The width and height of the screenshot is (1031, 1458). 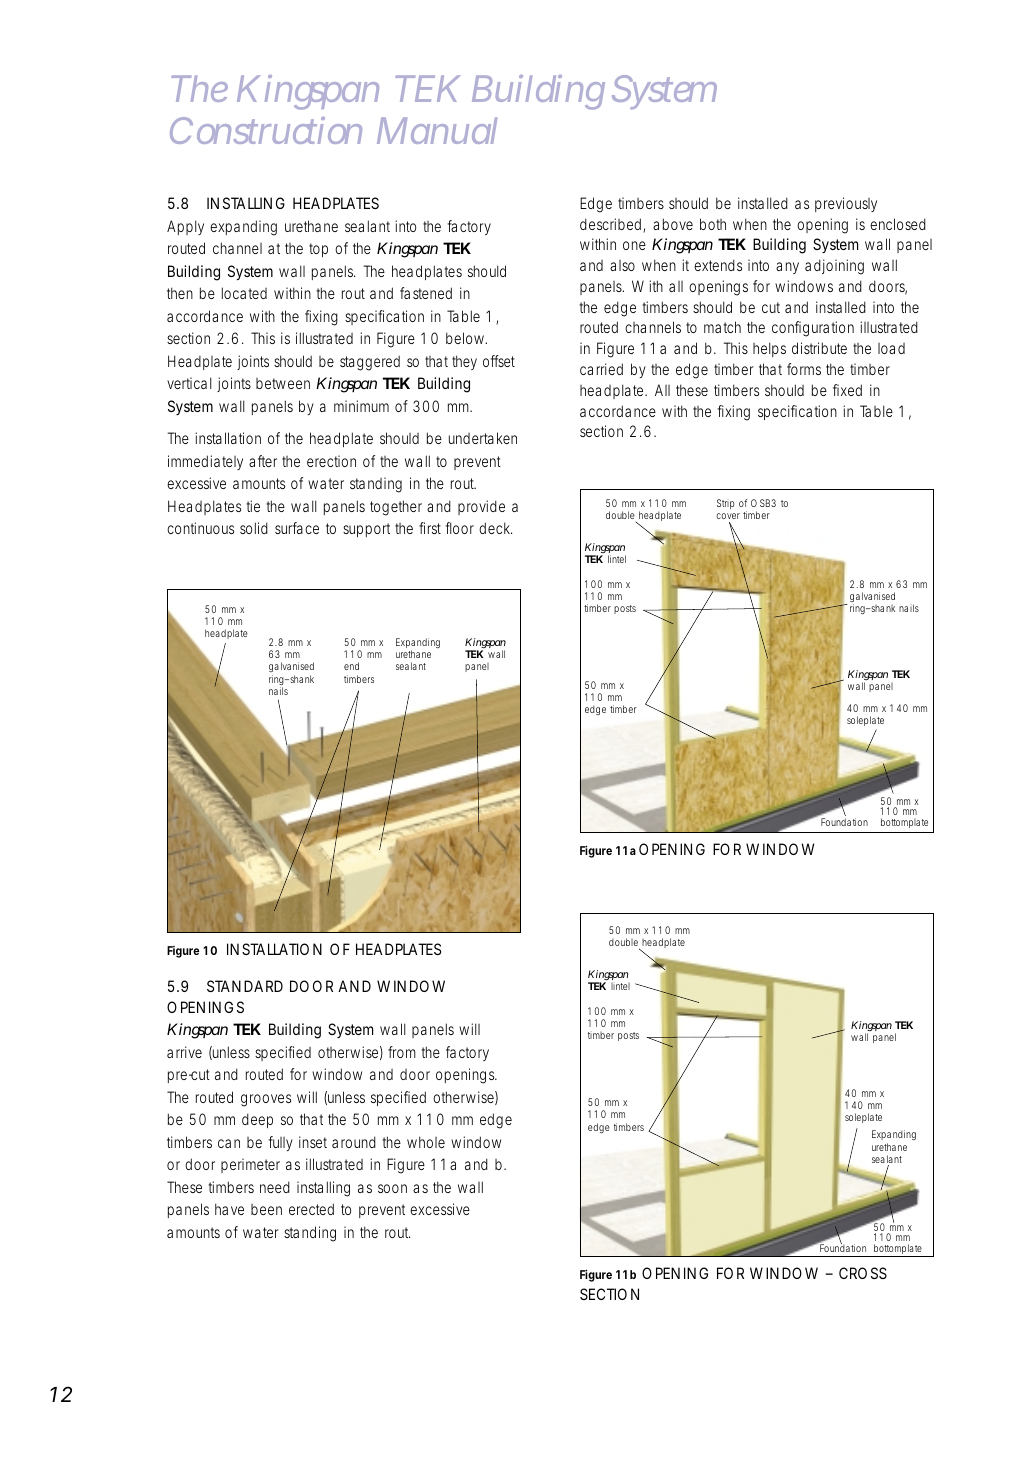 What do you see at coordinates (847, 390) in the screenshot?
I see `fixed` at bounding box center [847, 390].
